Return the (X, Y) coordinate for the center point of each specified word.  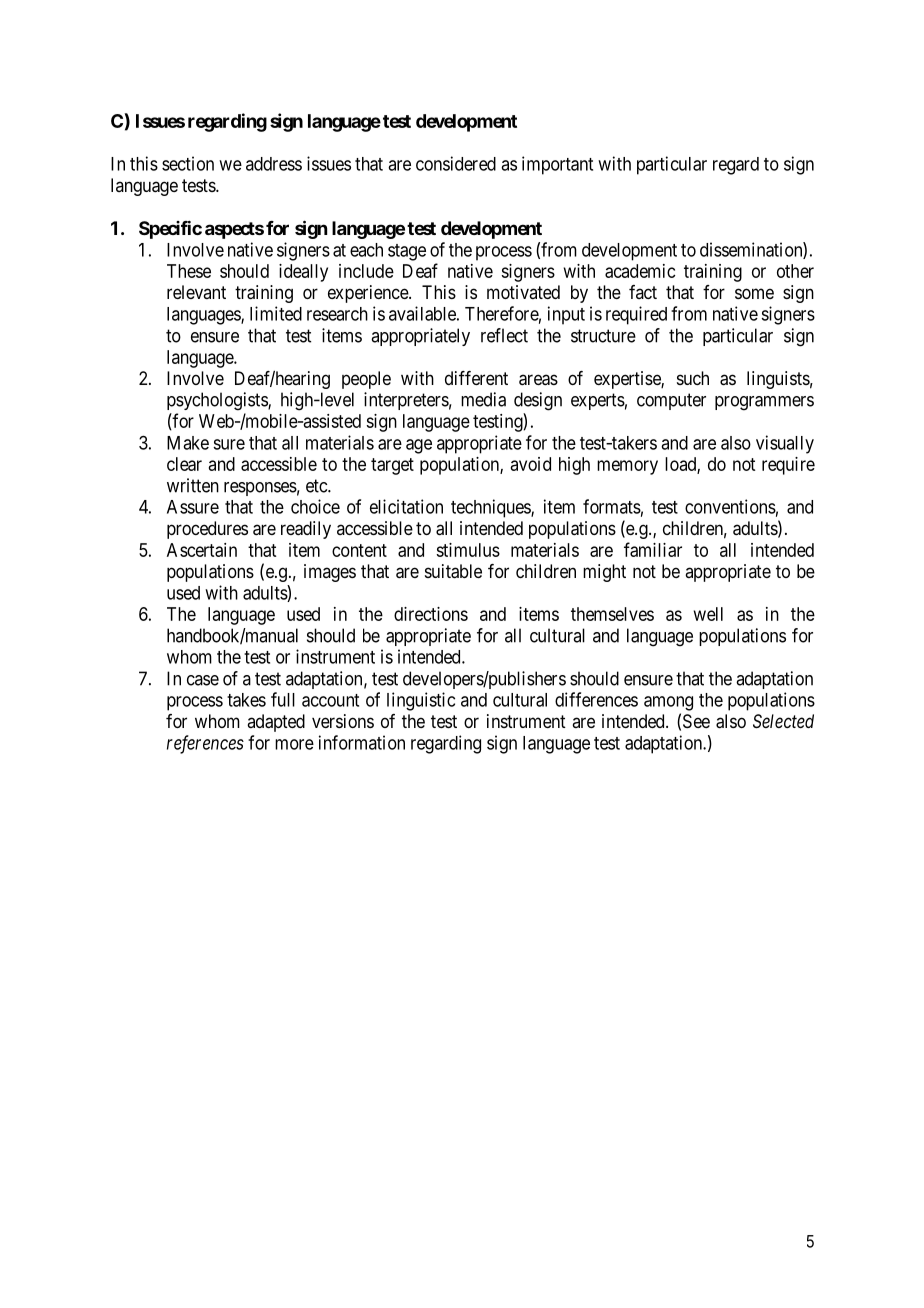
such (693, 378)
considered (456, 163)
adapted (276, 723)
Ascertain (202, 550)
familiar (653, 549)
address (274, 164)
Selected (783, 721)
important (557, 165)
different (476, 378)
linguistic (421, 701)
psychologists (218, 401)
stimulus (468, 550)
